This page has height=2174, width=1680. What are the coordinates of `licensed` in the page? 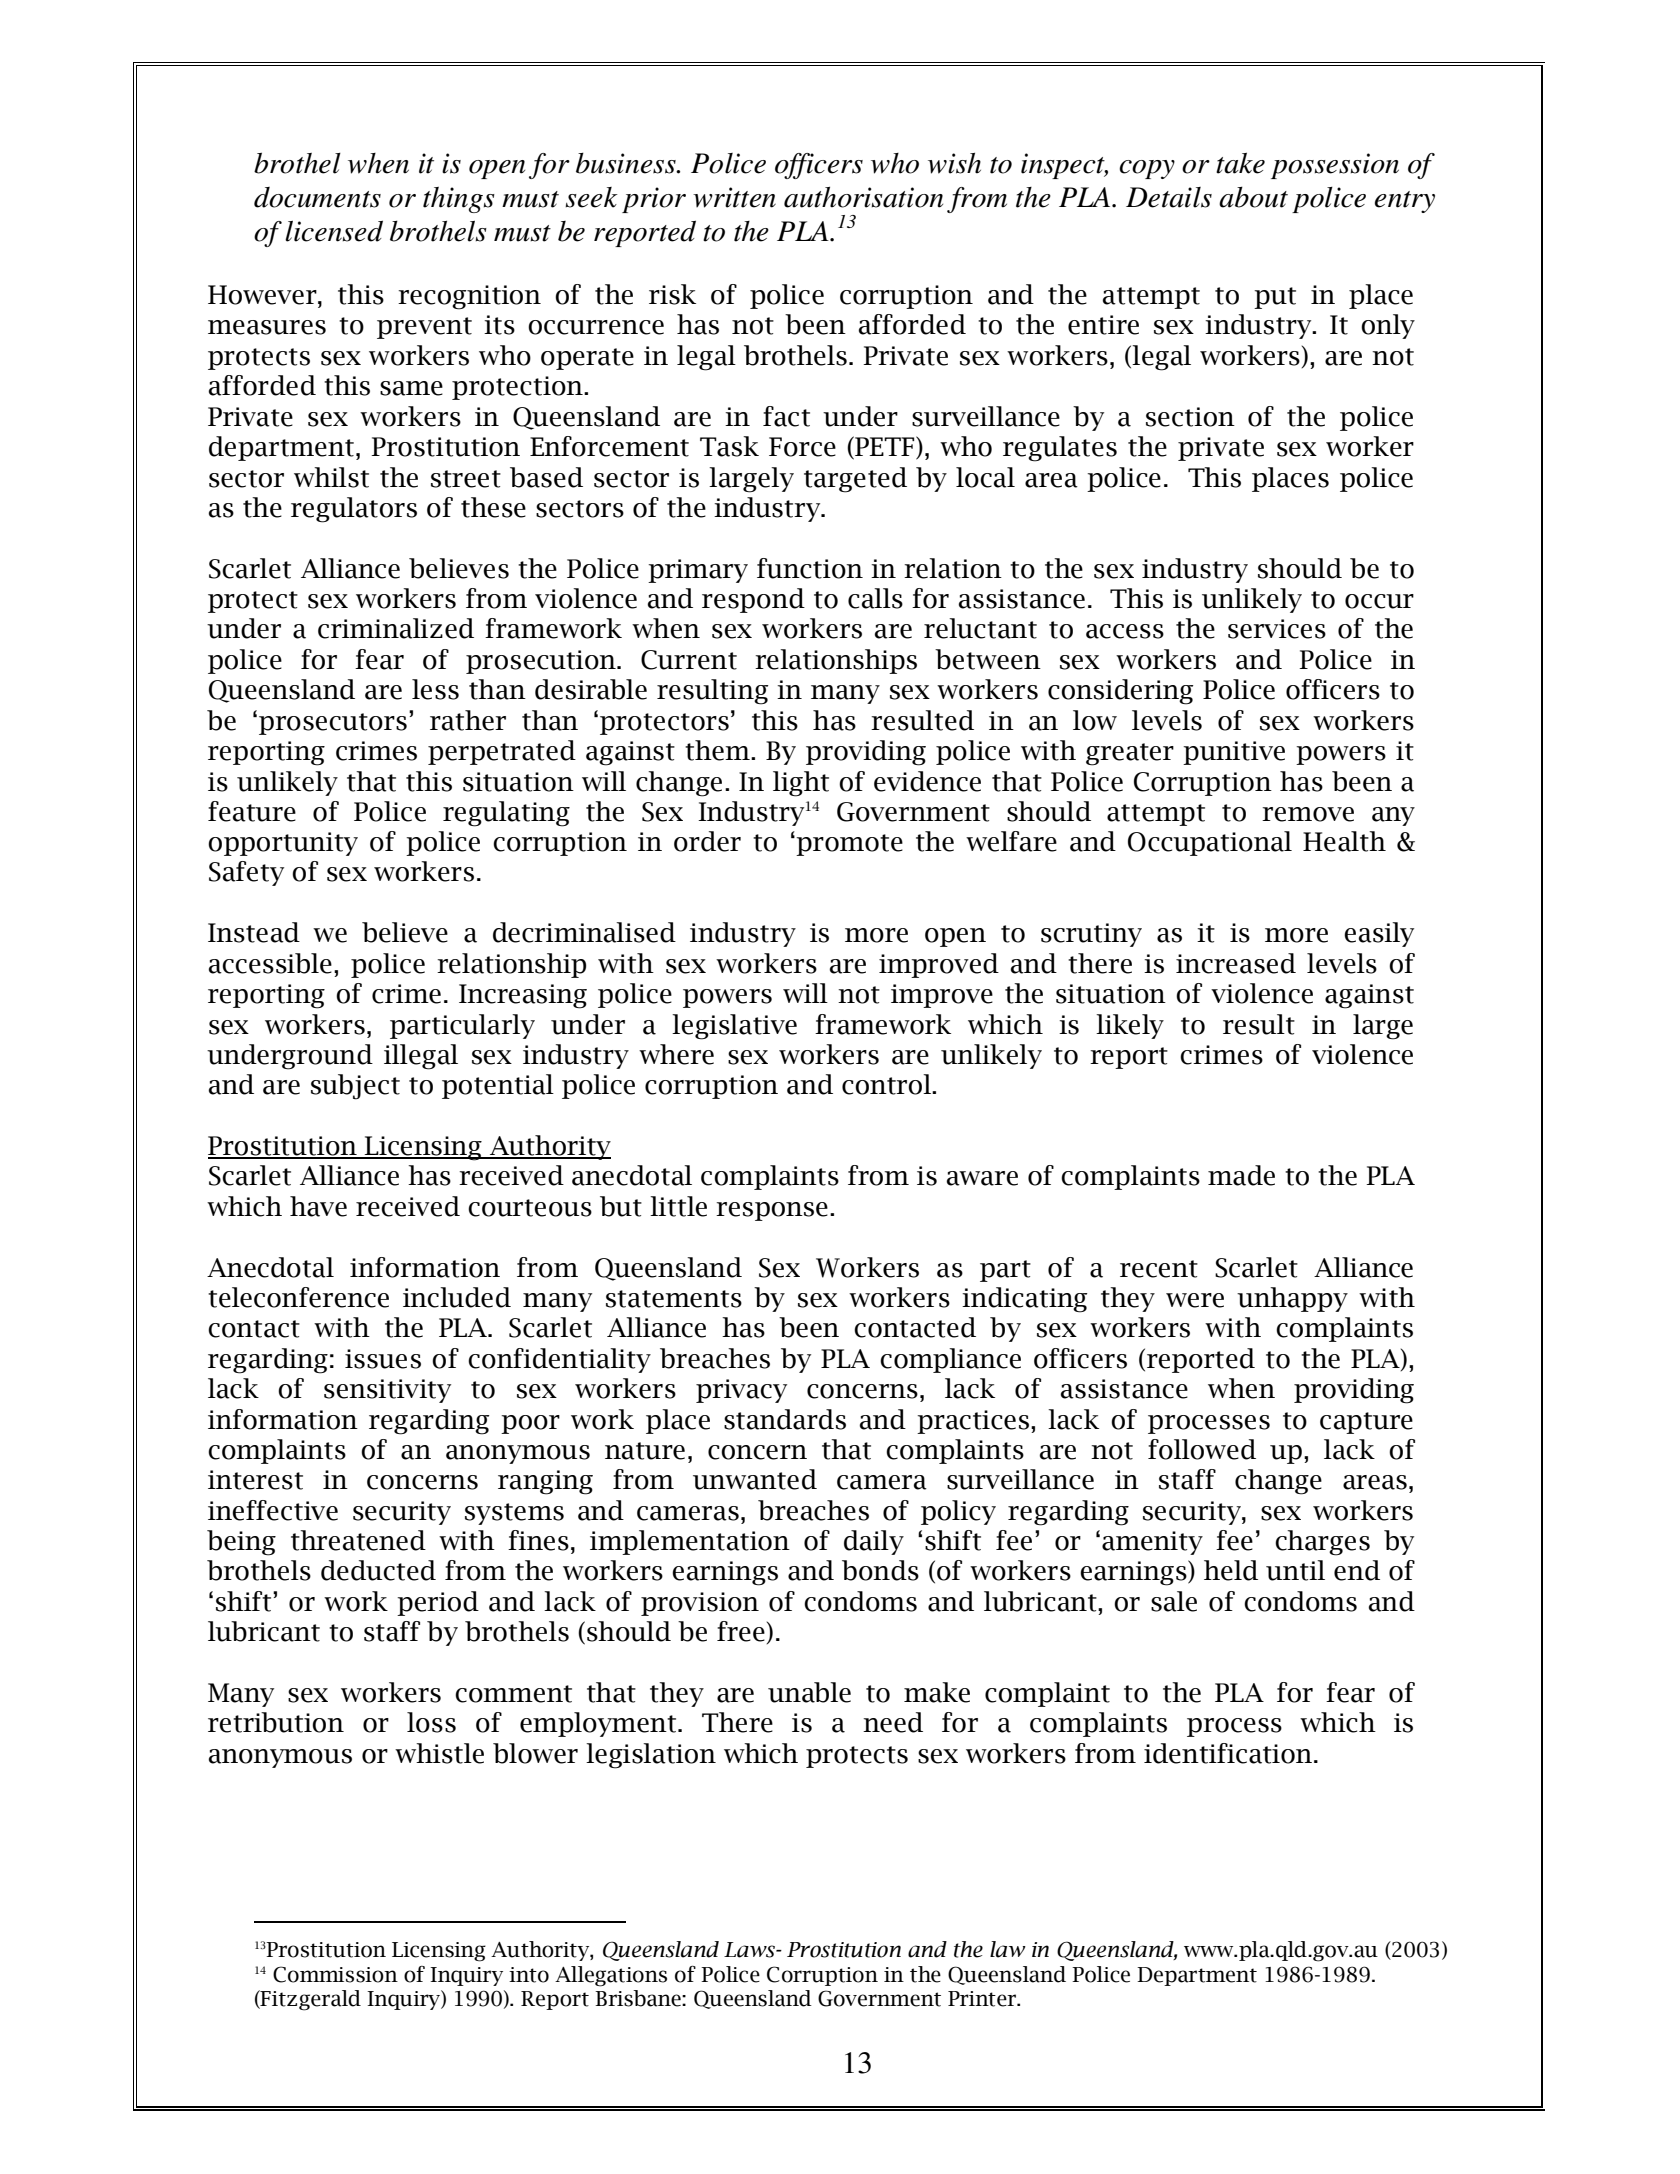 It's located at (334, 231).
